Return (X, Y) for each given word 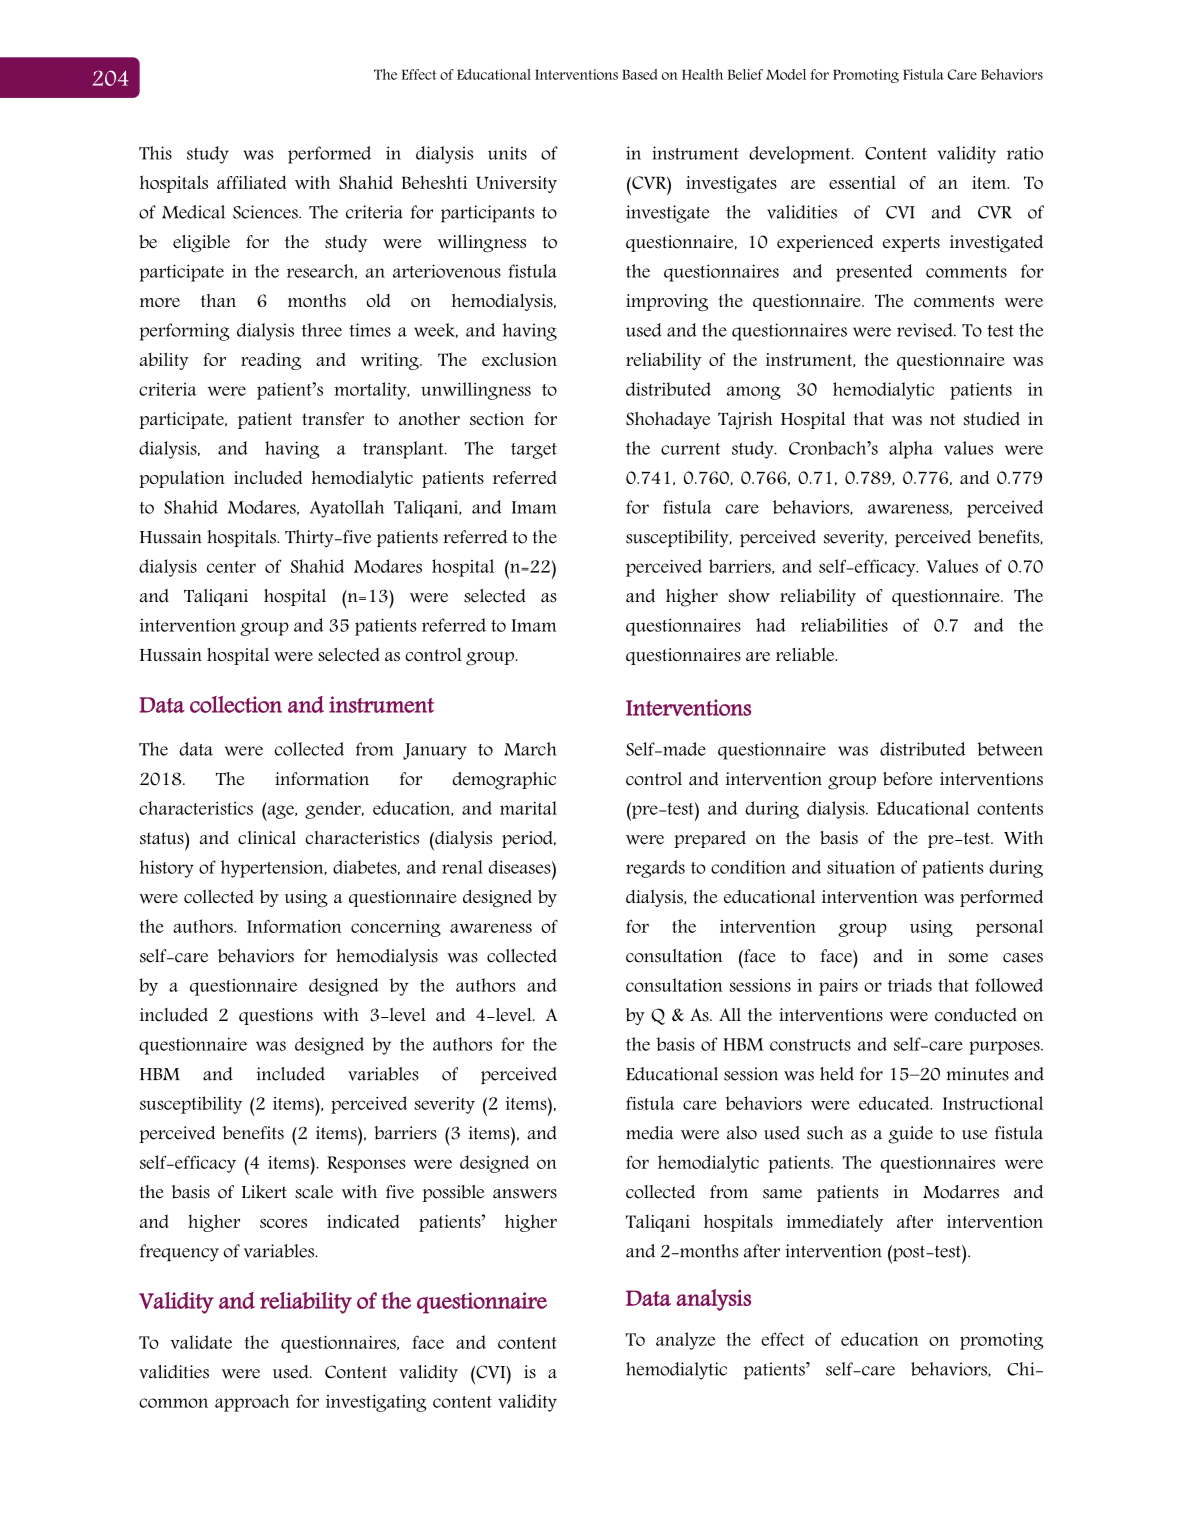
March (530, 749)
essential (862, 182)
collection (236, 704)
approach (252, 1403)
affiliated (251, 182)
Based (640, 74)
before (908, 779)
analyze (685, 1341)
